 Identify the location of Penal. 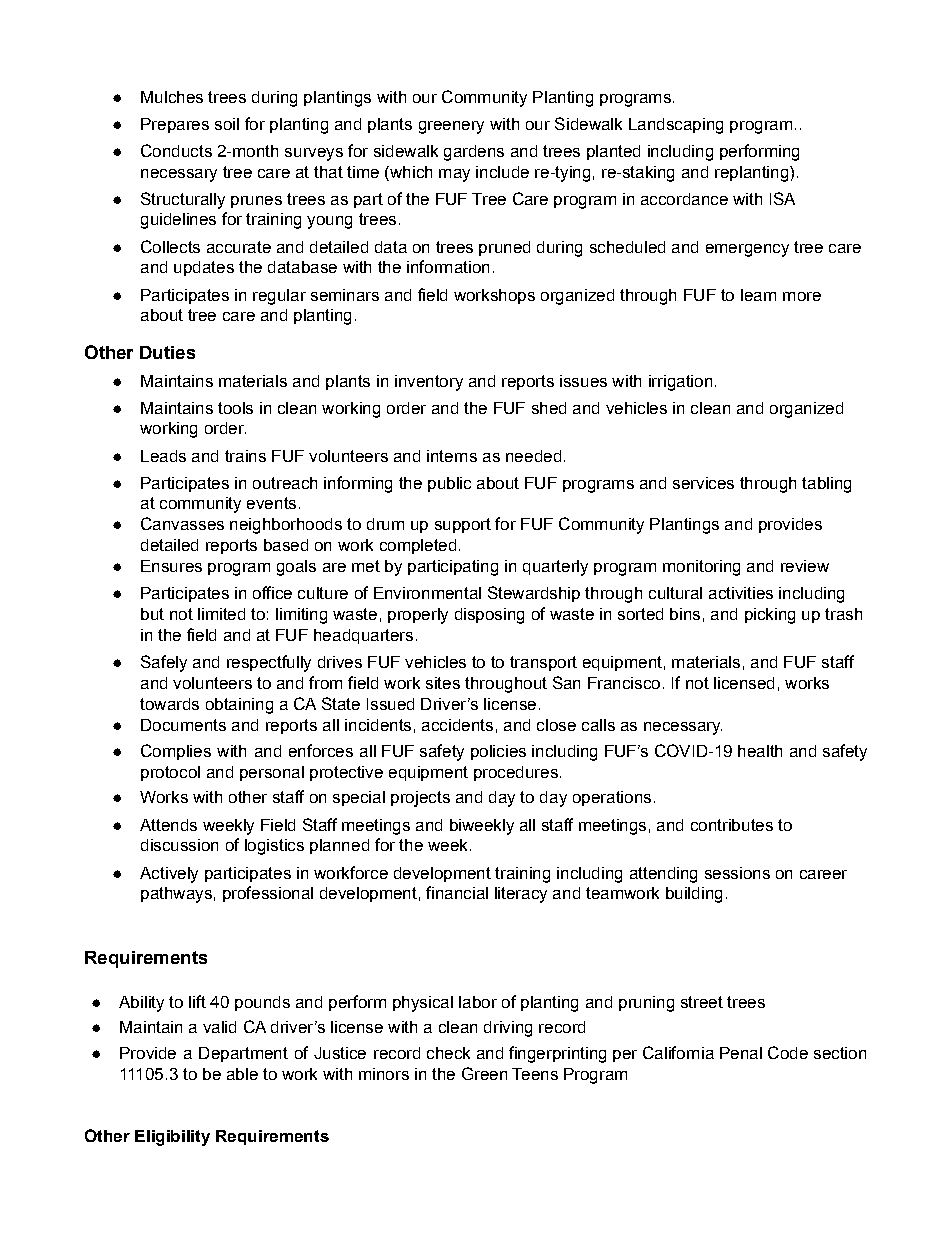
(741, 1053).
